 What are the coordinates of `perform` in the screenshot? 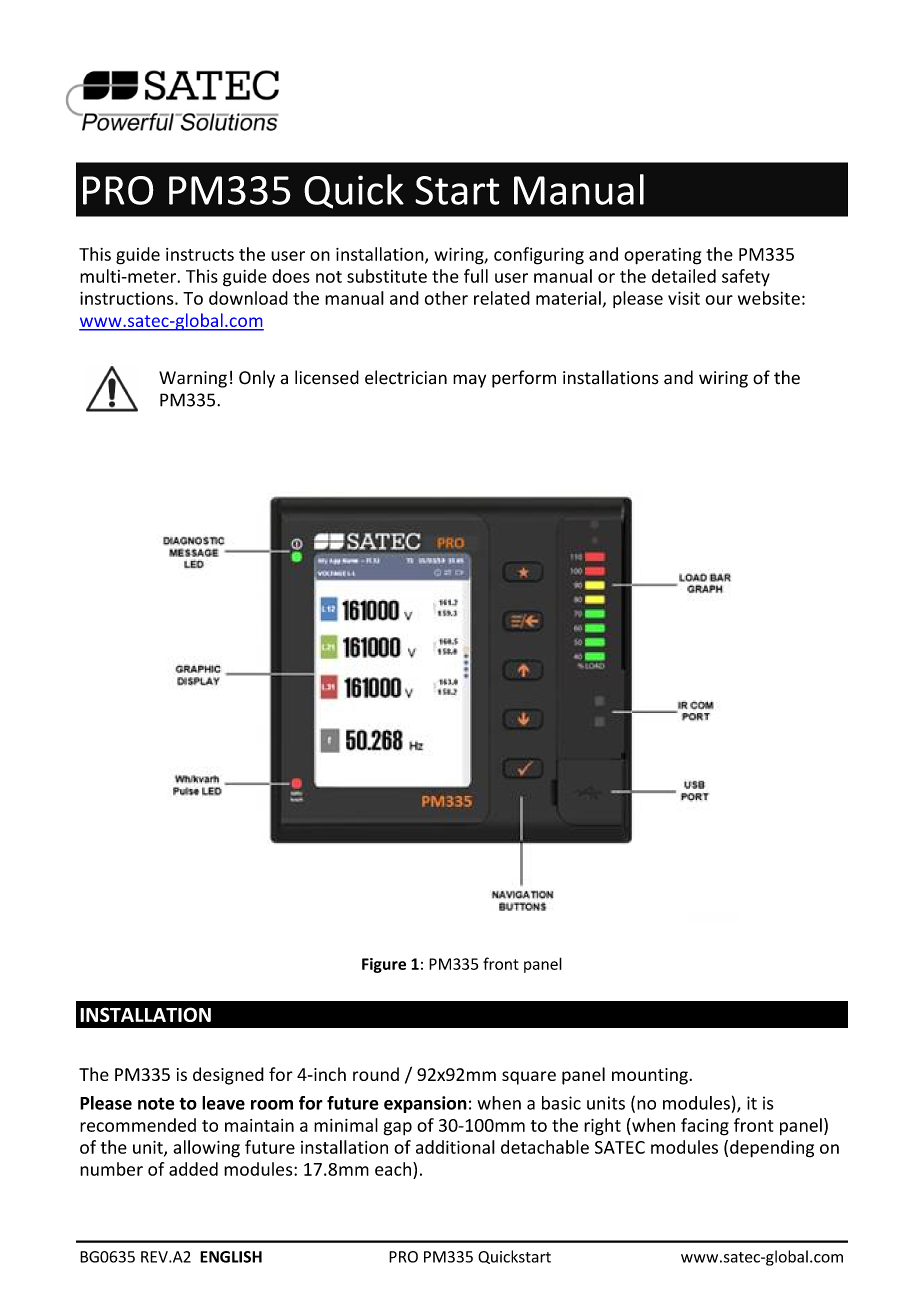 It's located at (524, 379).
